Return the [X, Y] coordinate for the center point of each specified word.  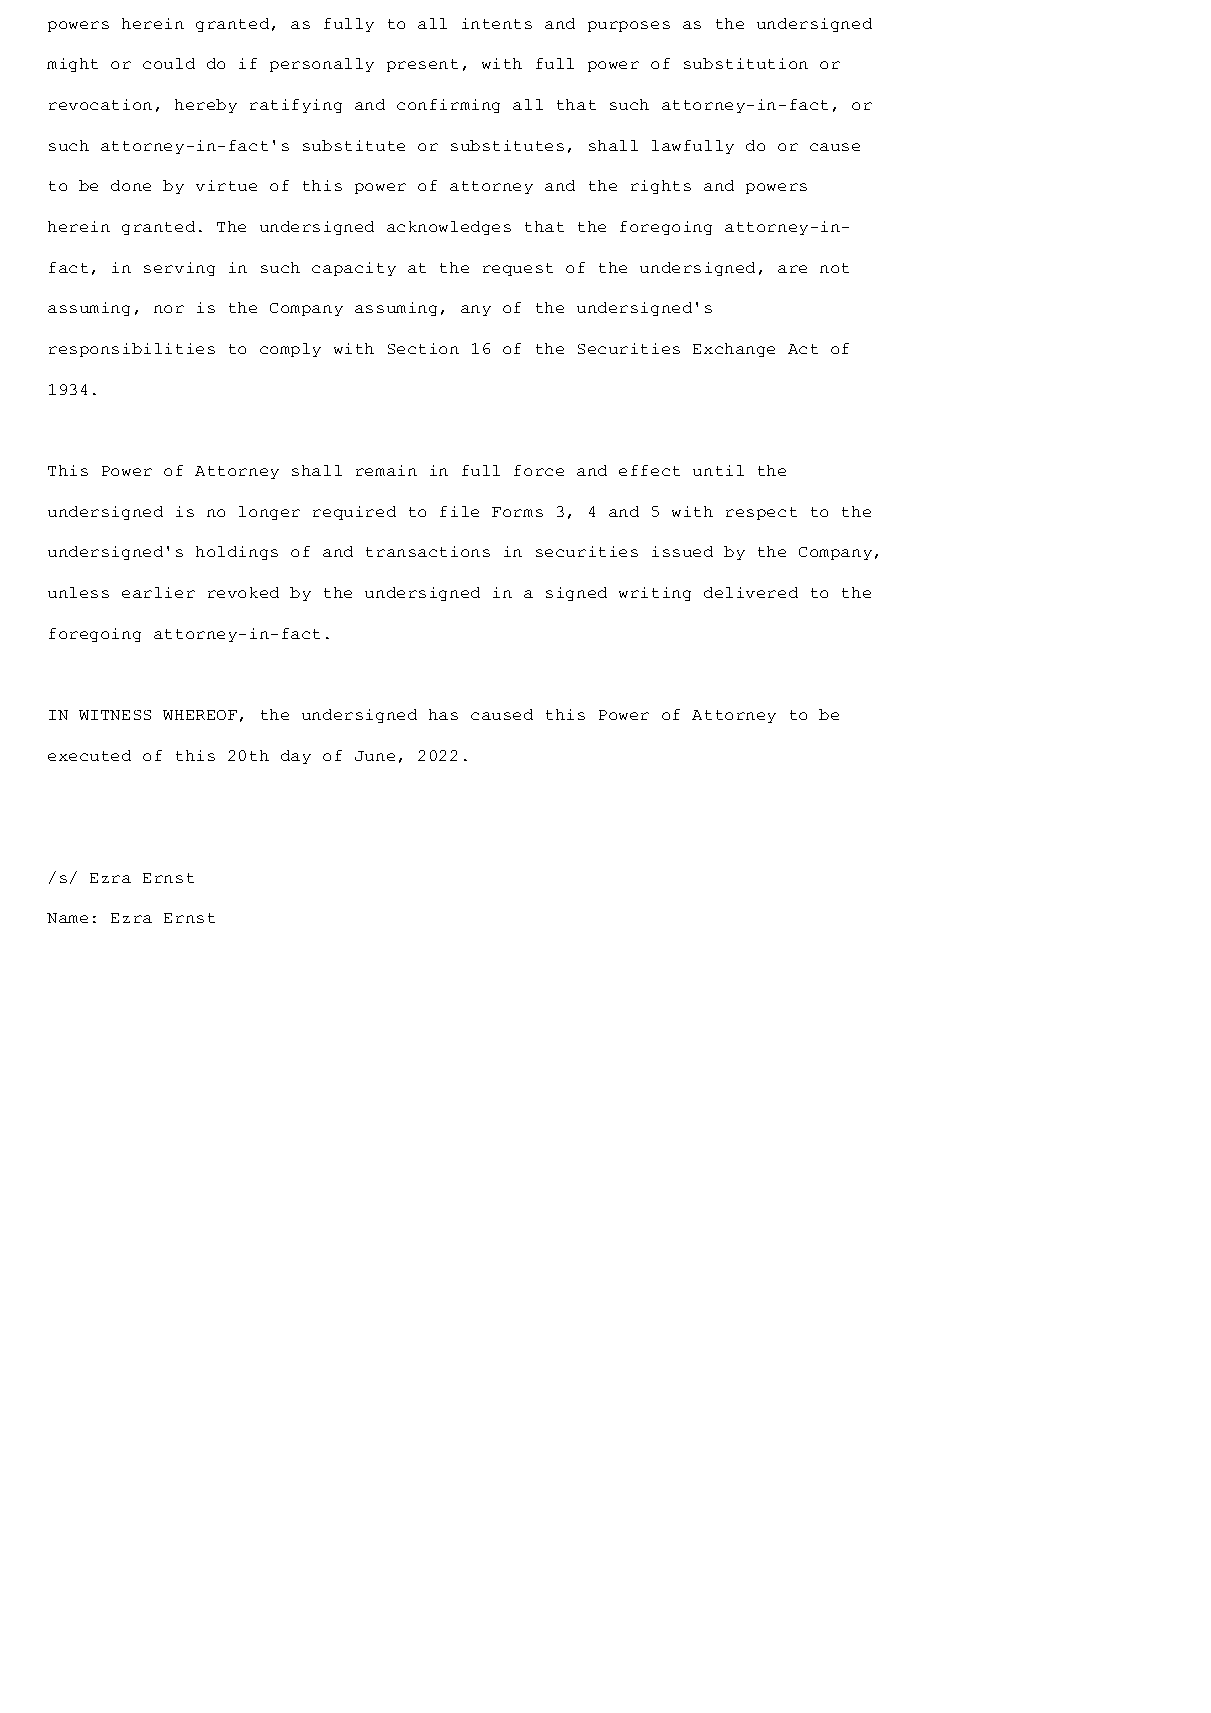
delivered [751, 592]
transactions [428, 551]
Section [423, 348]
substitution [746, 63]
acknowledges [449, 228]
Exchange [734, 350]
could [169, 63]
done [131, 185]
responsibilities [132, 350]
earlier [158, 592]
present [422, 65]
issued [682, 551]
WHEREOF [200, 715]
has [443, 714]
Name [67, 918]
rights [661, 187]
